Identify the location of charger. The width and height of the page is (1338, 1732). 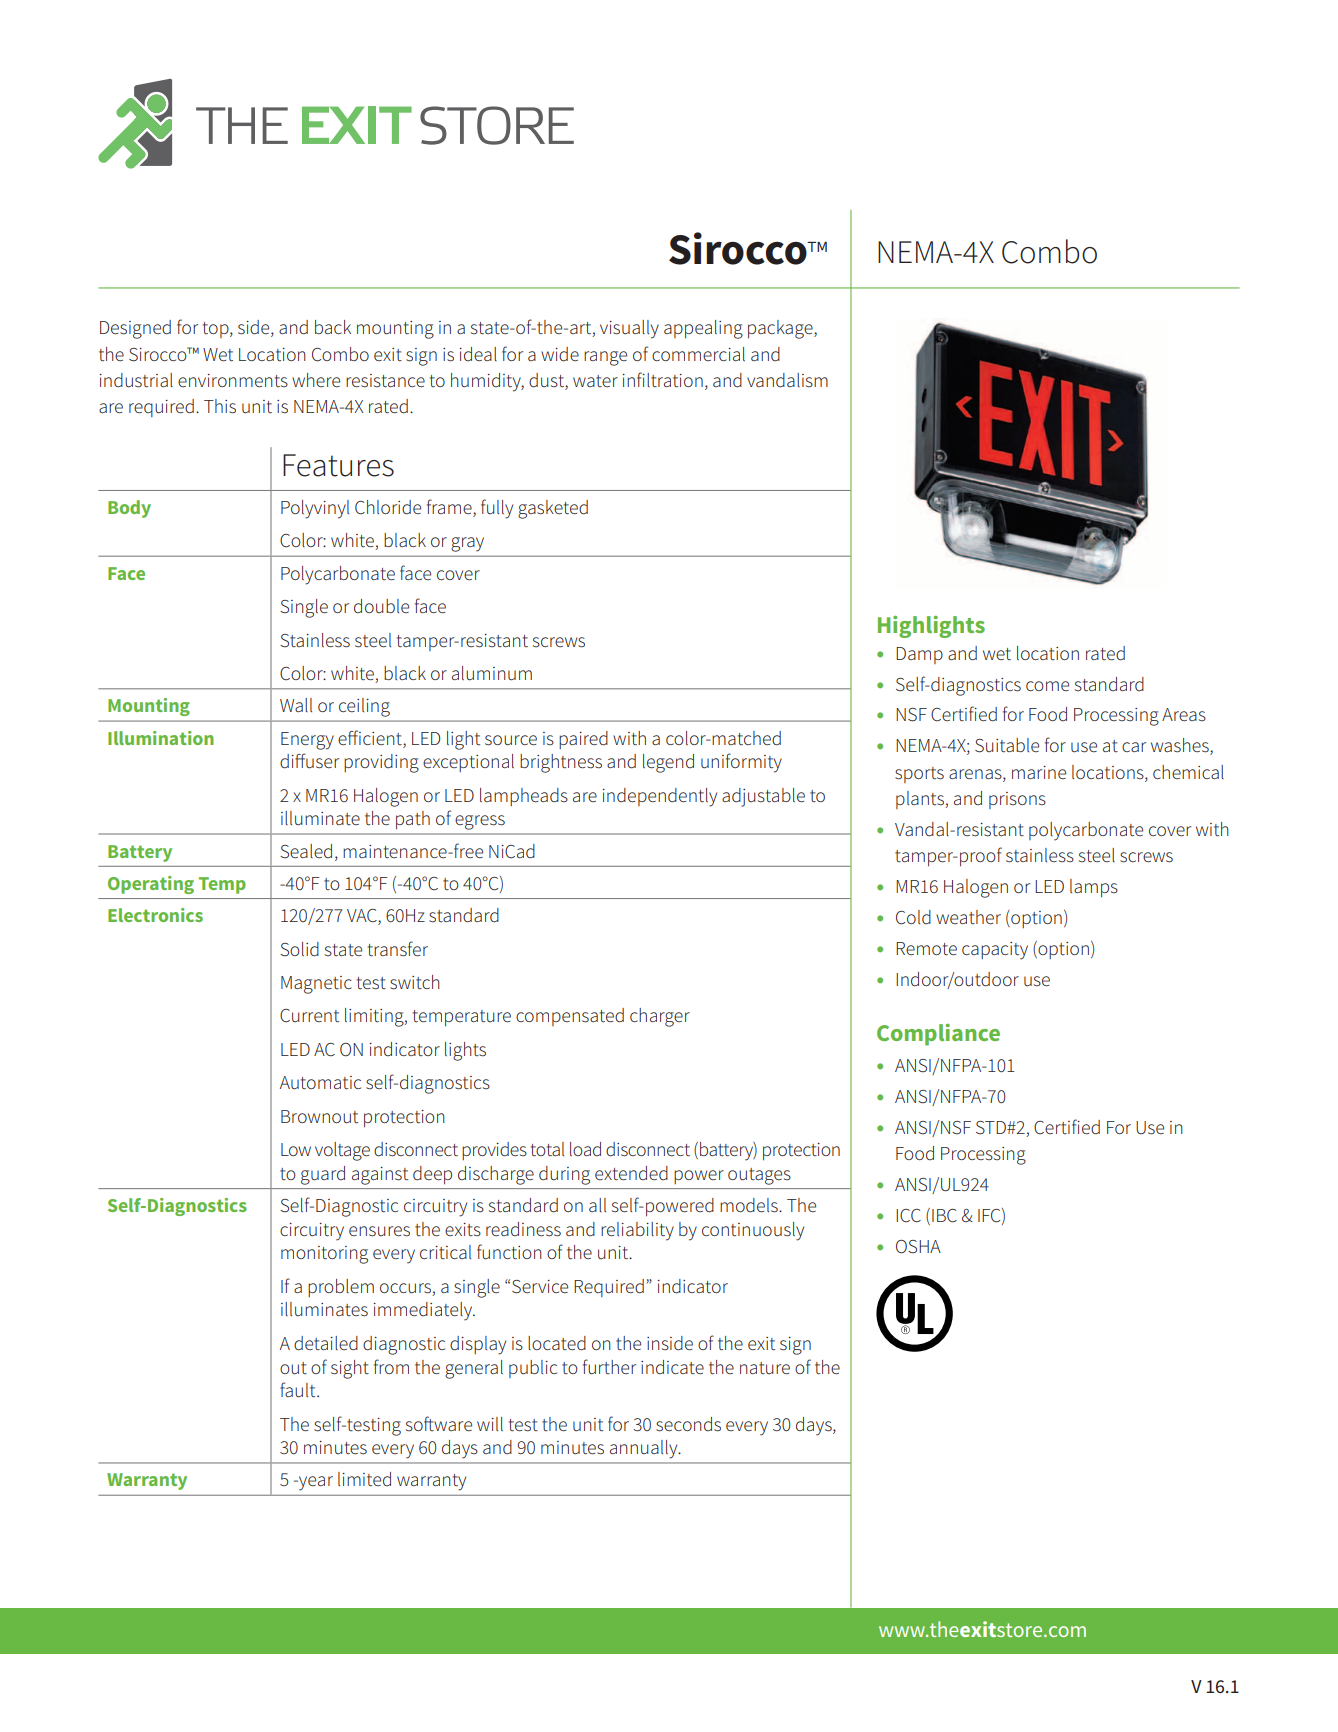
(660, 1017).
